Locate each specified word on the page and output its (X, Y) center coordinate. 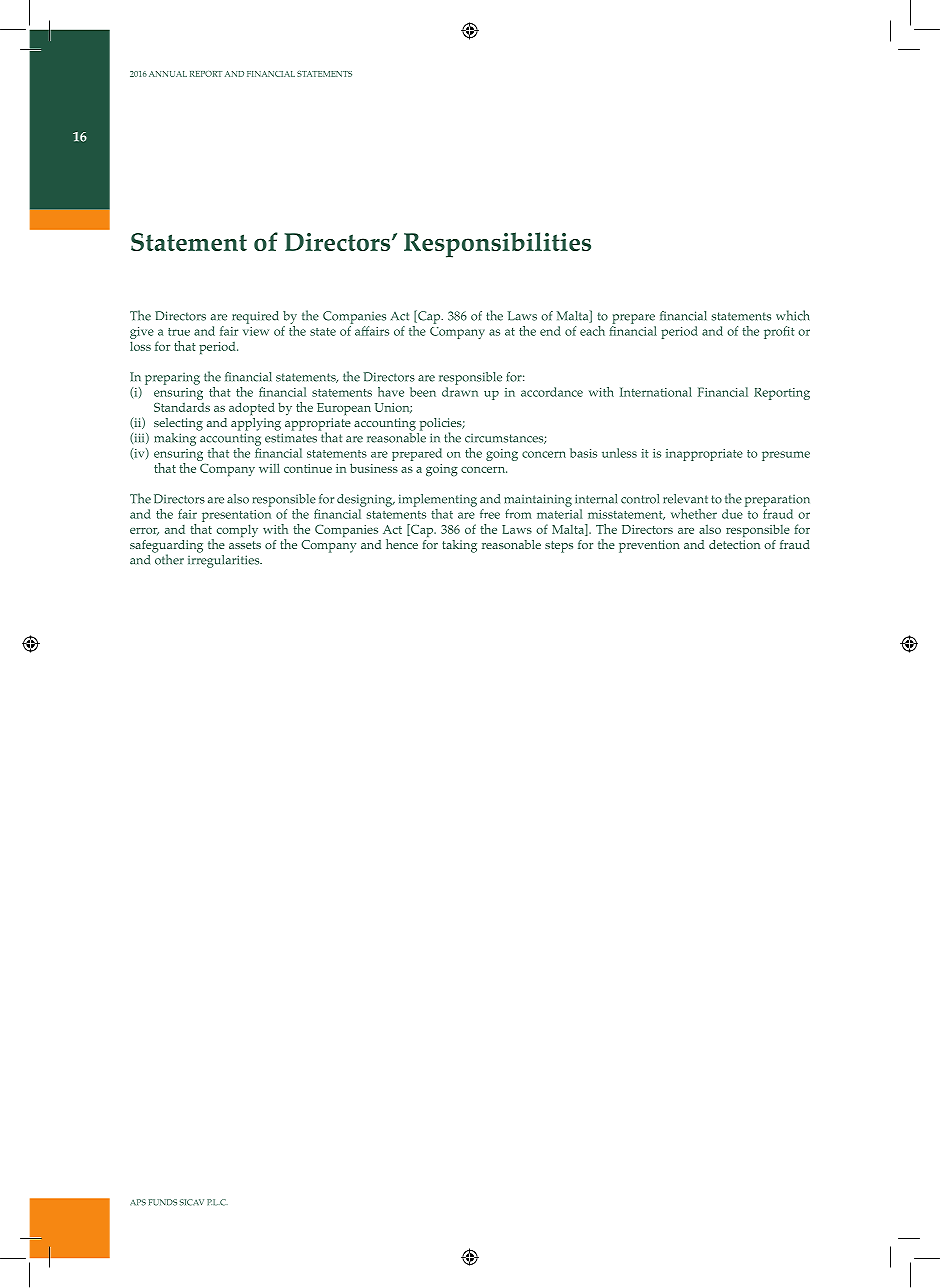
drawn (460, 392)
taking (459, 546)
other (168, 558)
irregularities (225, 561)
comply (237, 530)
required (255, 317)
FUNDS (163, 1202)
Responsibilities (497, 245)
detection (734, 544)
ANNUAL (168, 74)
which (792, 315)
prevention (649, 546)
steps (559, 547)
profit (779, 332)
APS (138, 1202)
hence (402, 544)
